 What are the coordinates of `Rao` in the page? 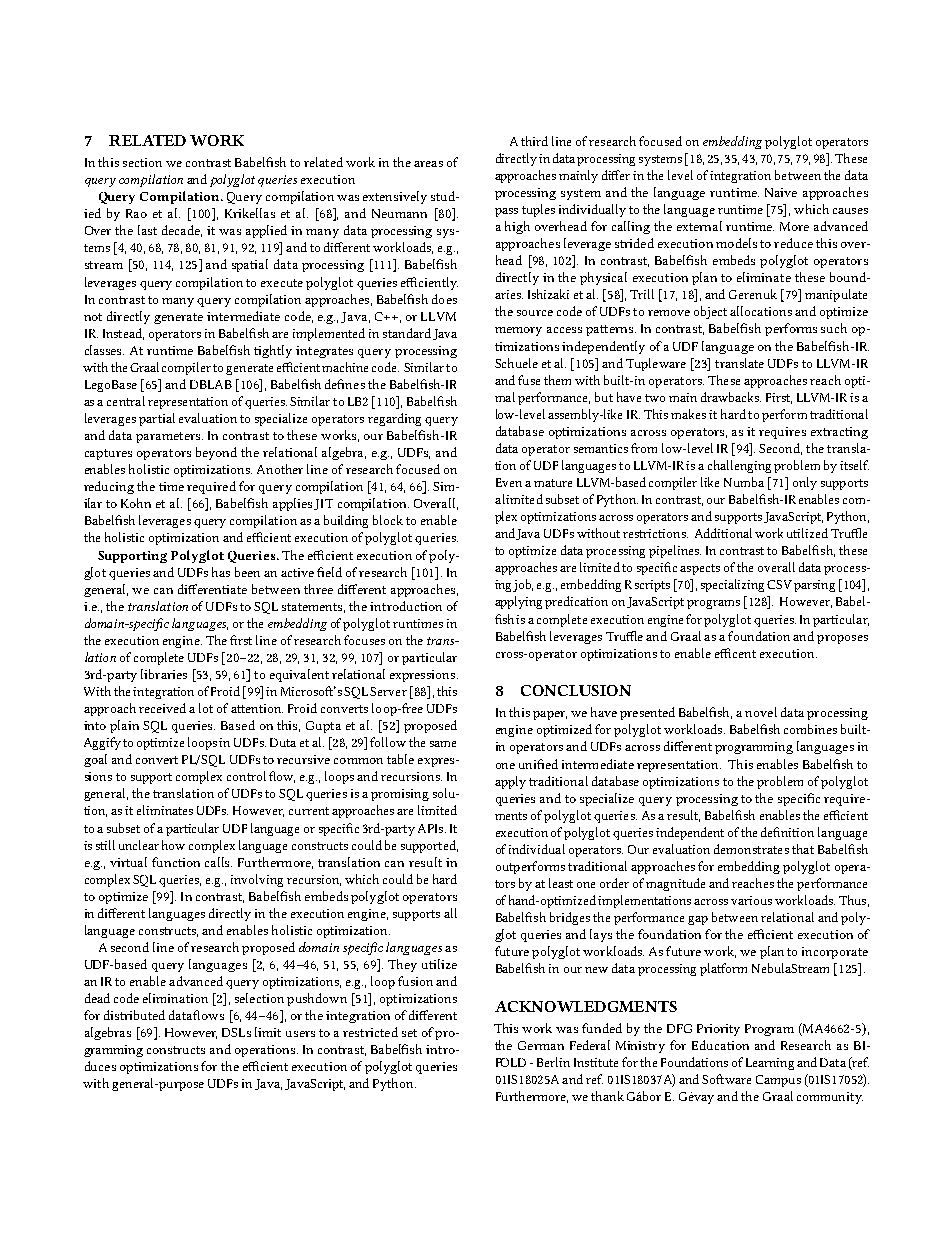 It's located at (136, 213).
